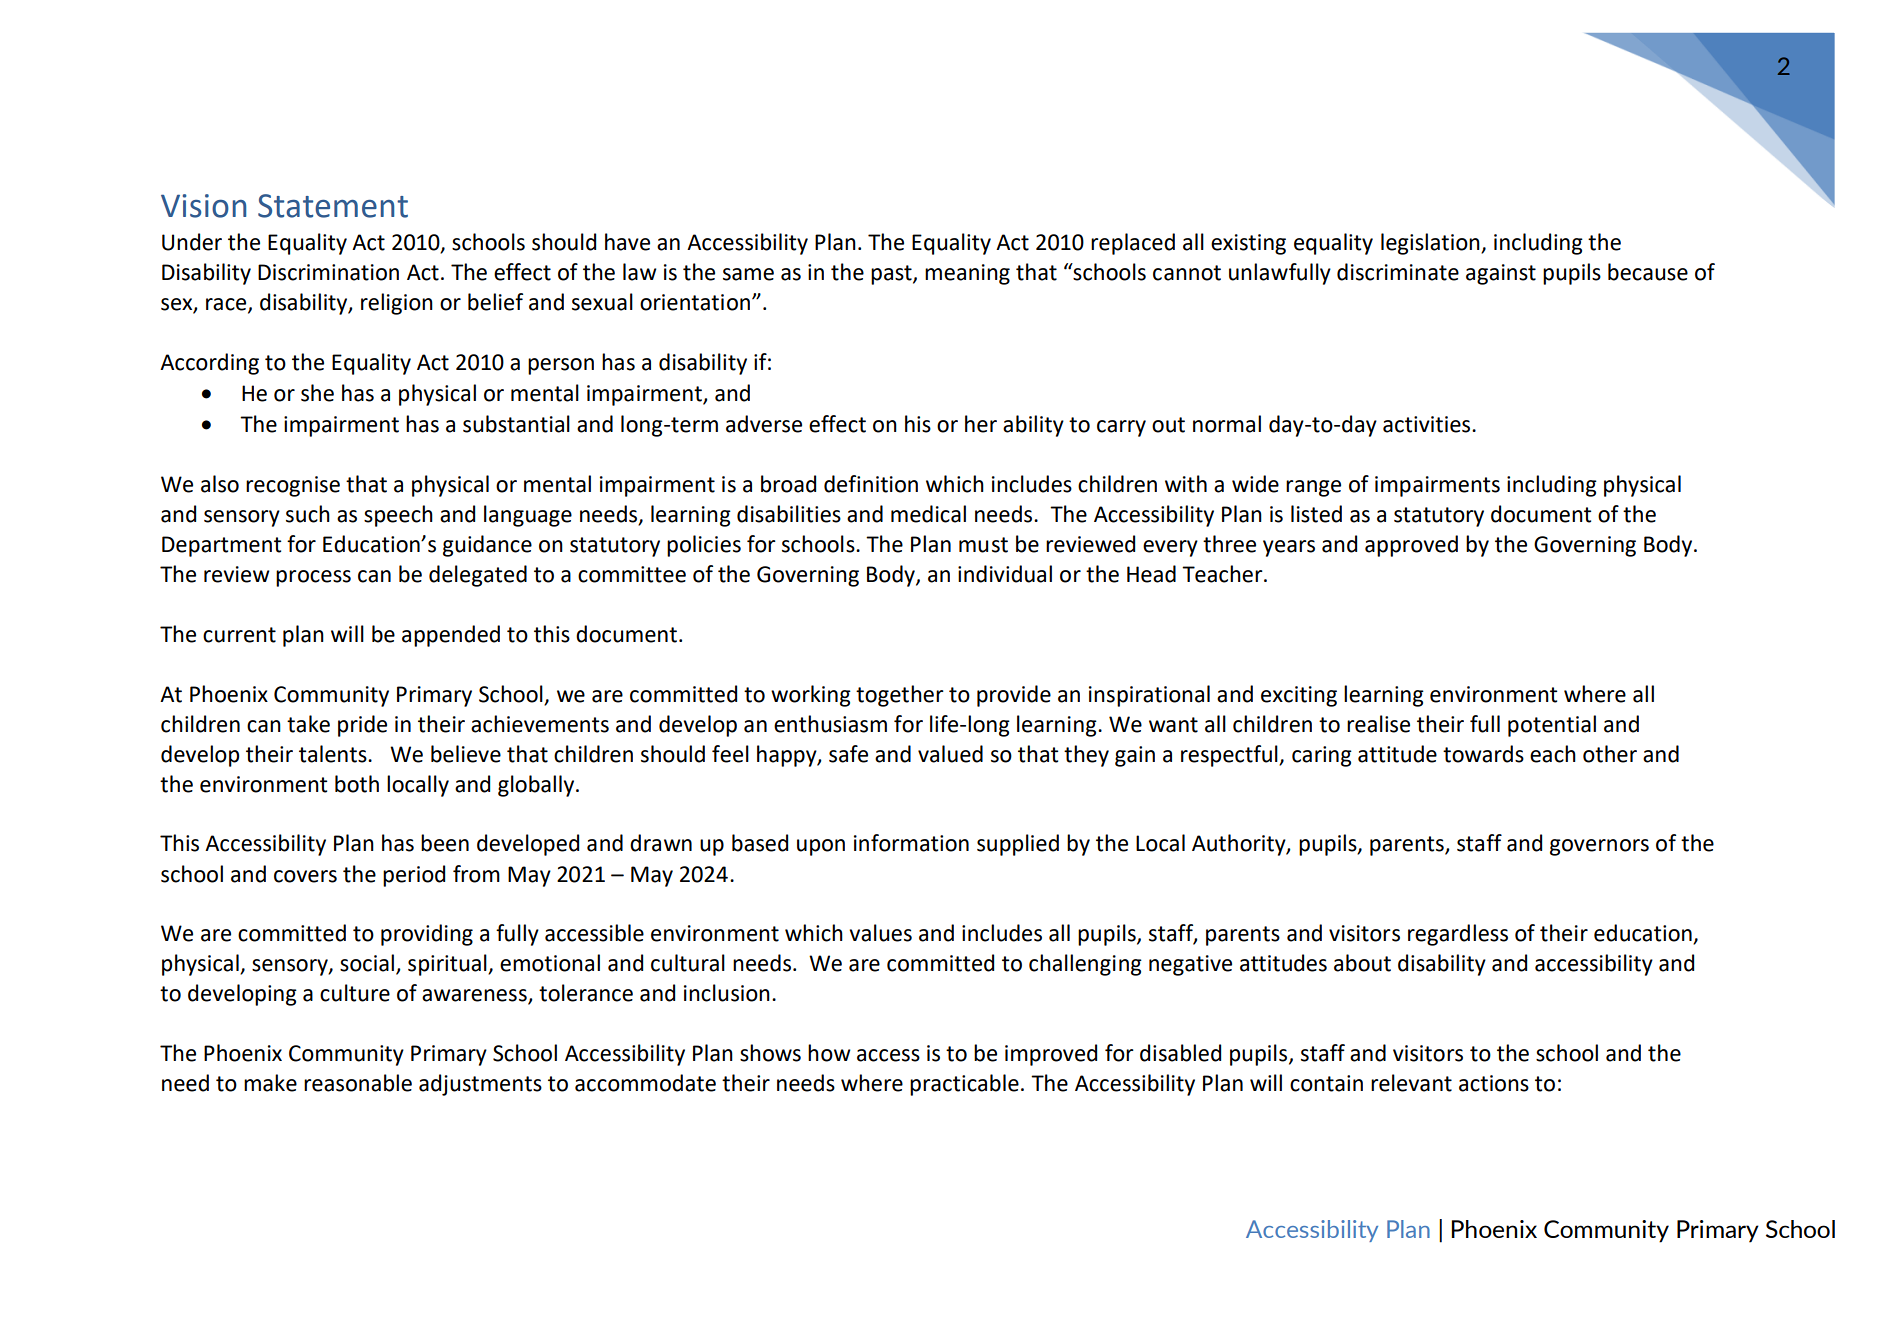 Image resolution: width=1877 pixels, height=1327 pixels. I want to click on must, so click(983, 545).
